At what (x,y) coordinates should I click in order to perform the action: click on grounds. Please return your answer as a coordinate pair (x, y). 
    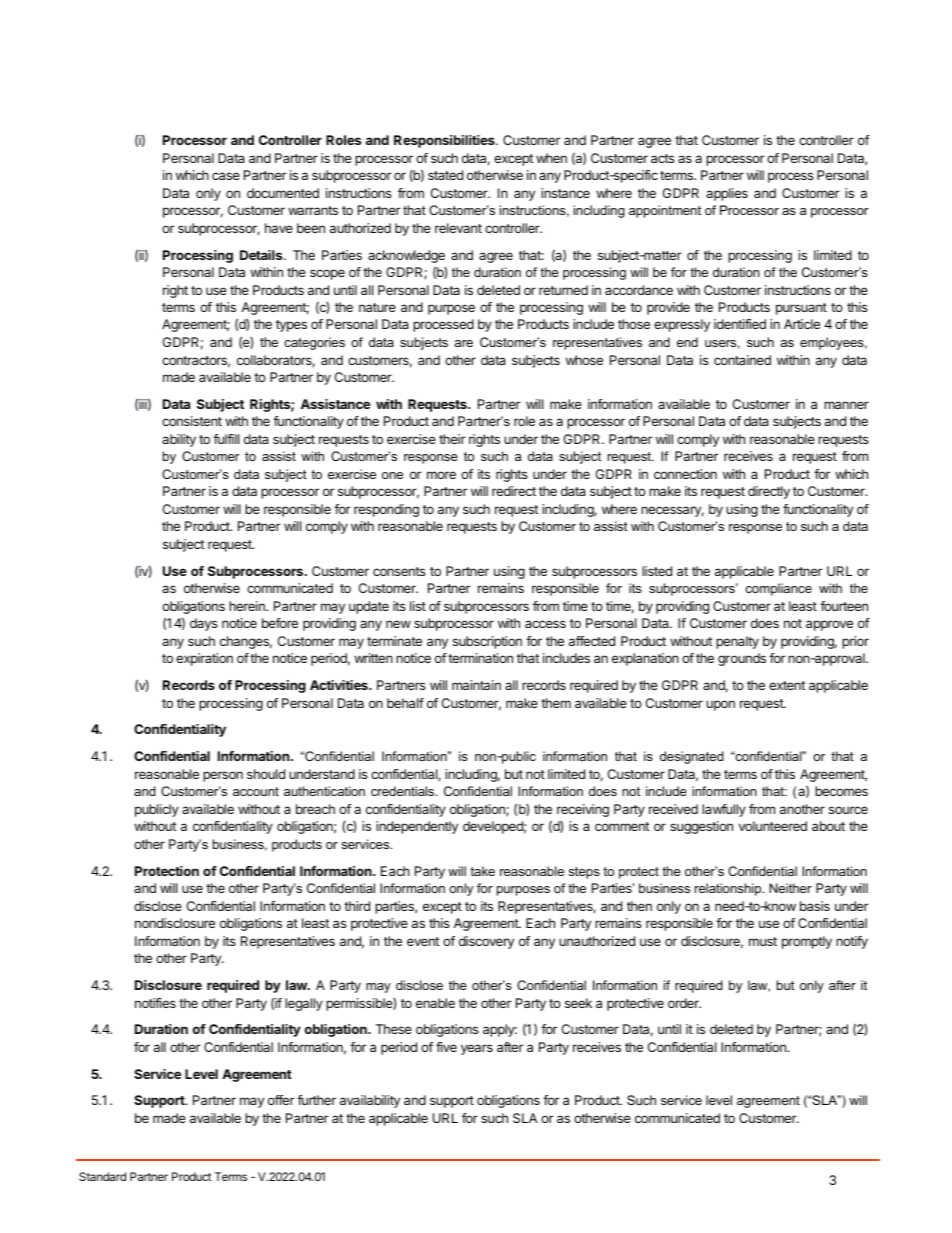
    Looking at the image, I should click on (742, 659).
